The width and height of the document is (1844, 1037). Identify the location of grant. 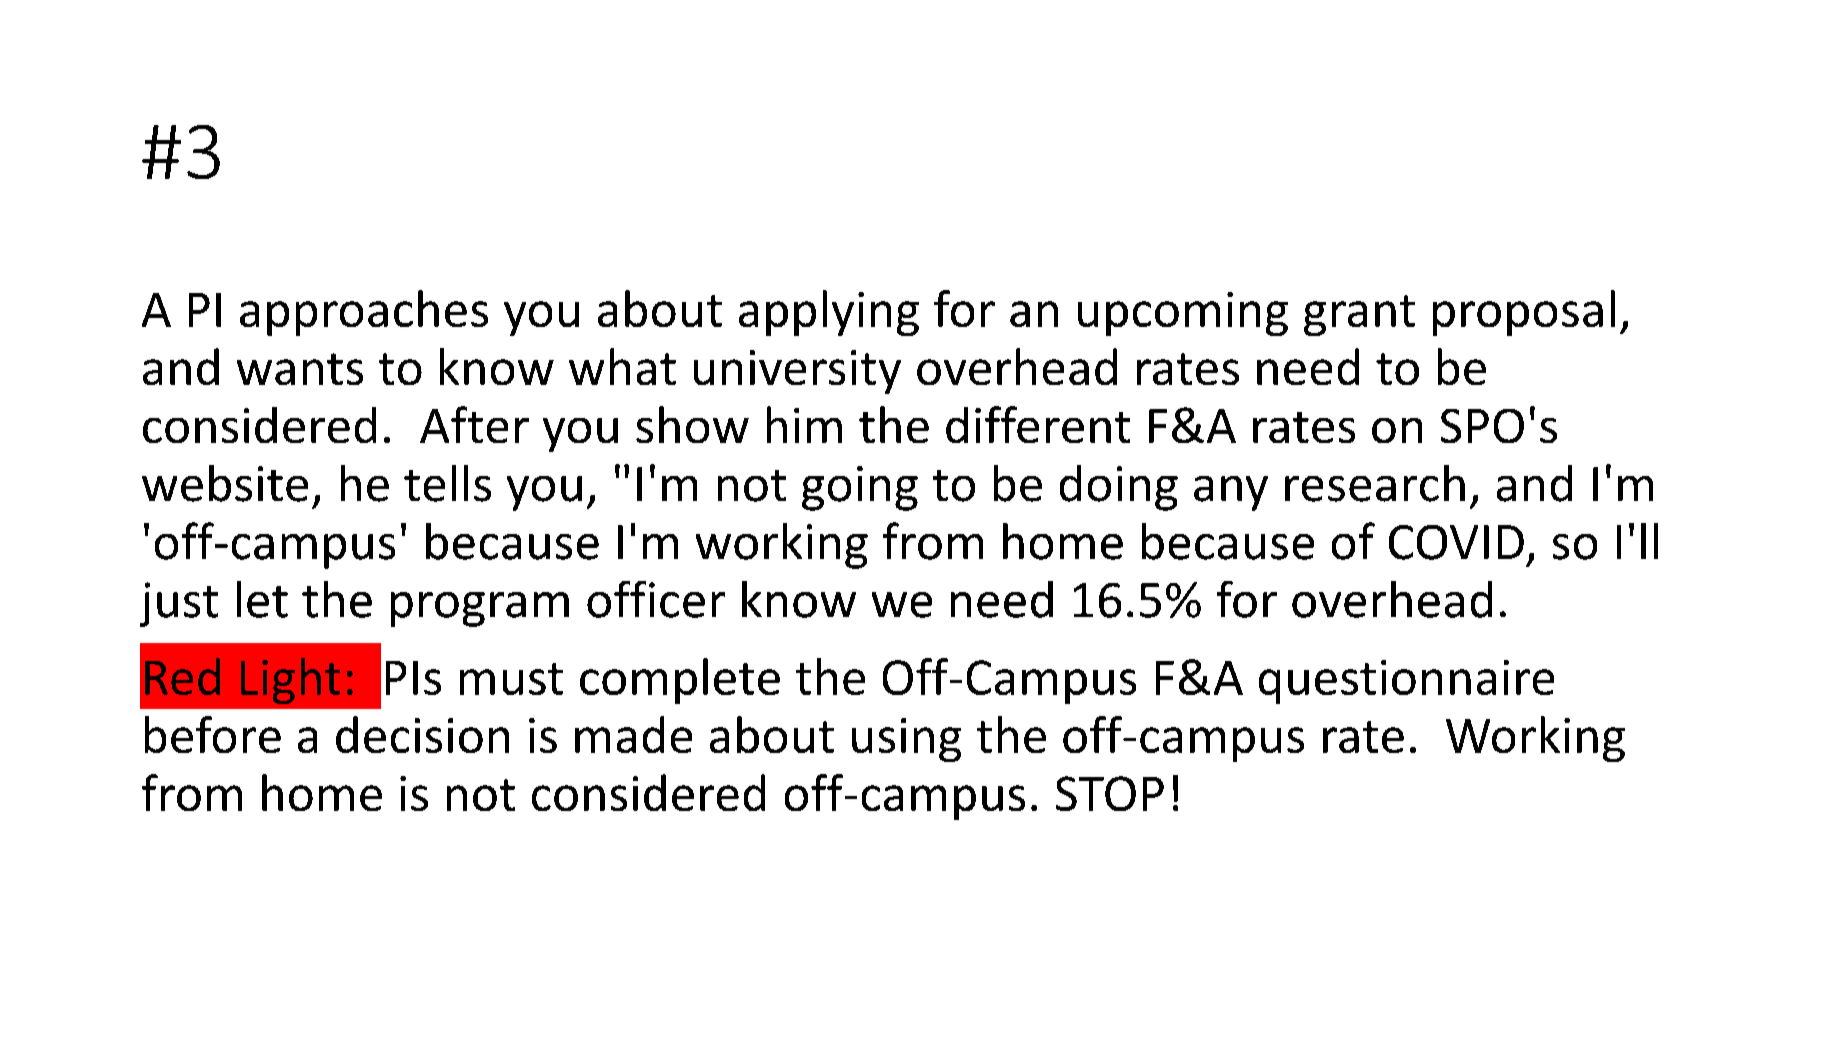
(1359, 315).
